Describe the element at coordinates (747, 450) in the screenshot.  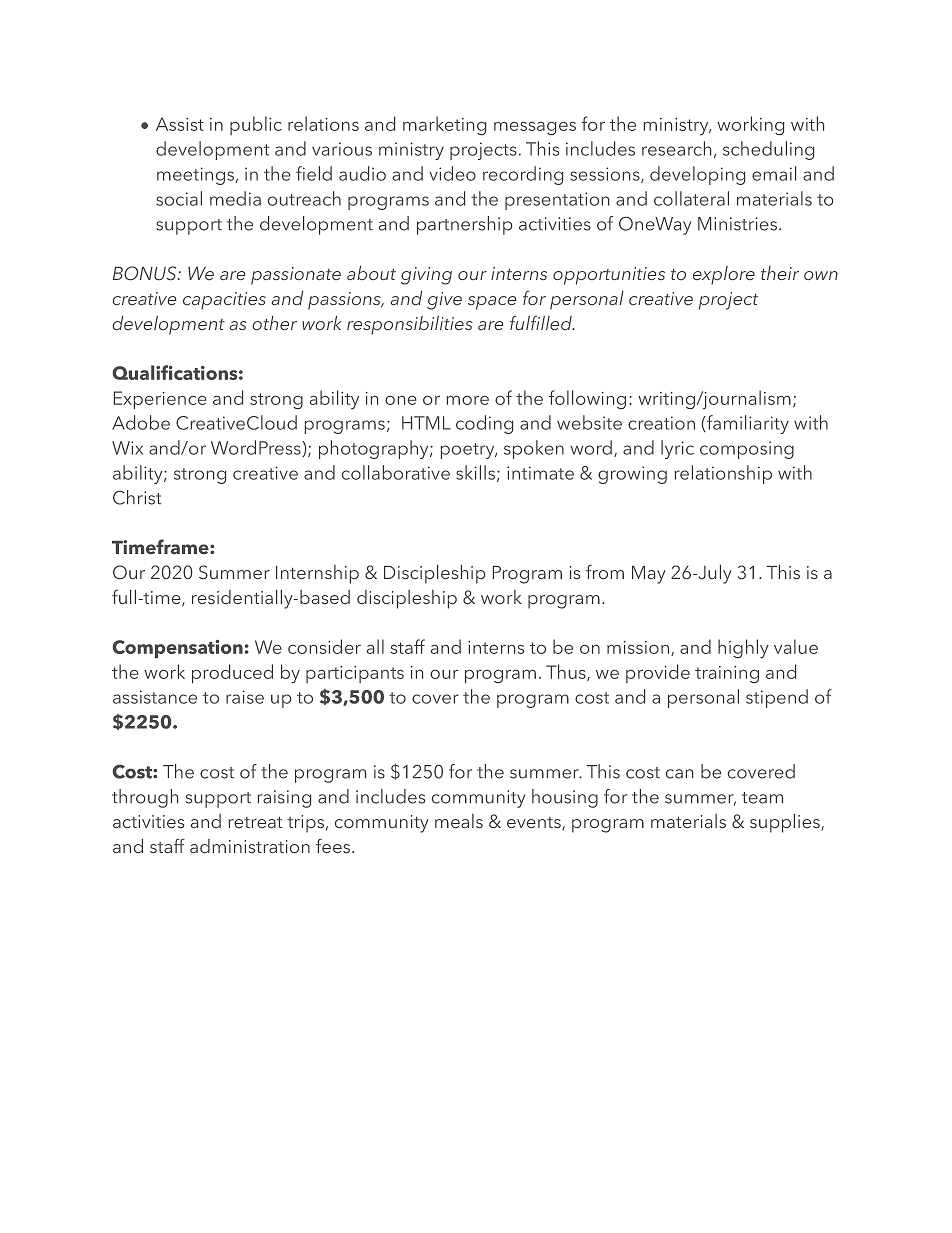
I see `composing` at that location.
